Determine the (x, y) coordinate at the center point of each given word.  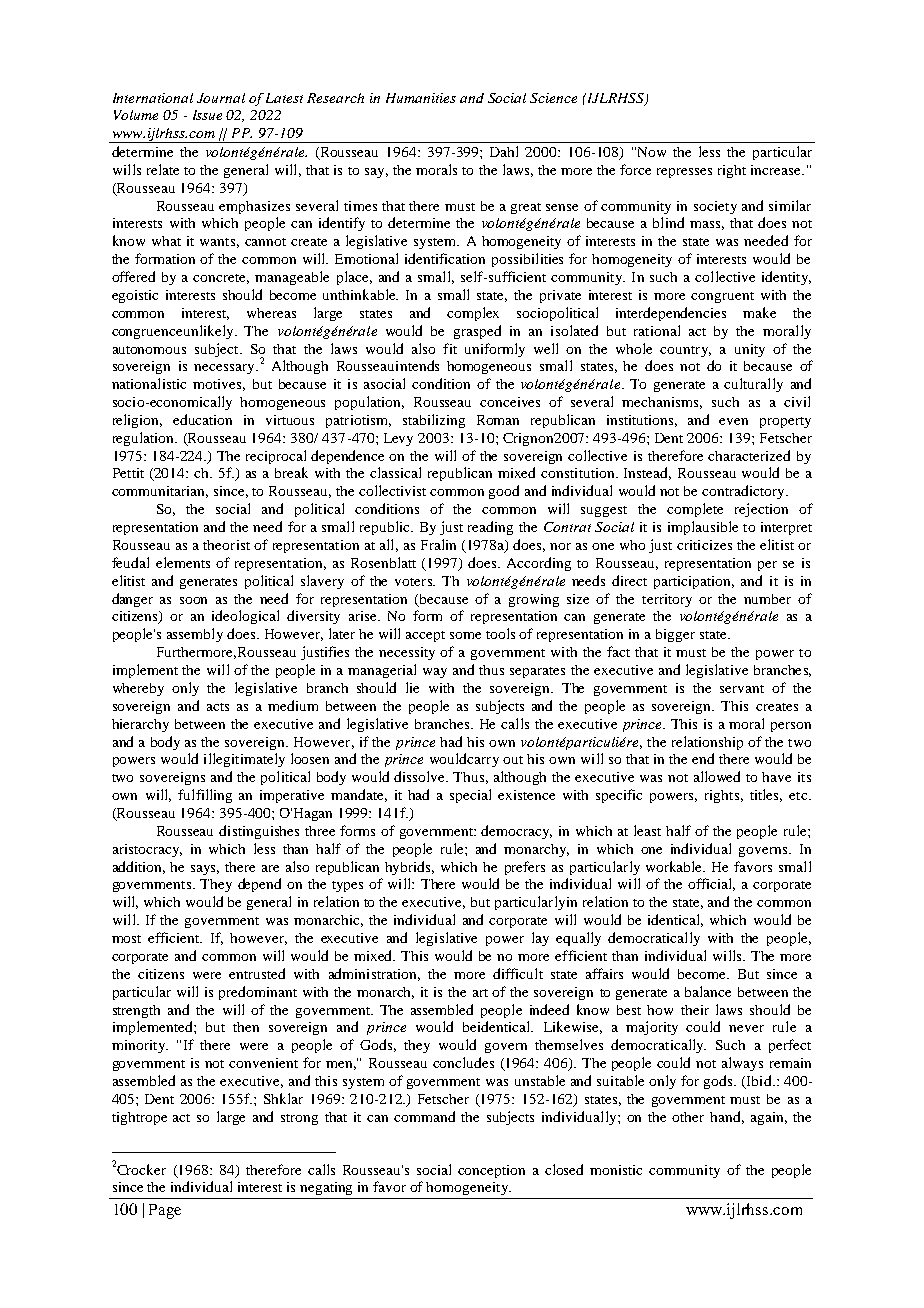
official (711, 884)
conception (491, 1171)
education (202, 419)
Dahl (504, 151)
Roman (498, 420)
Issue (207, 115)
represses (684, 173)
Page (165, 1211)
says (205, 870)
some (465, 635)
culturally (753, 385)
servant (742, 689)
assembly (195, 635)
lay (540, 939)
